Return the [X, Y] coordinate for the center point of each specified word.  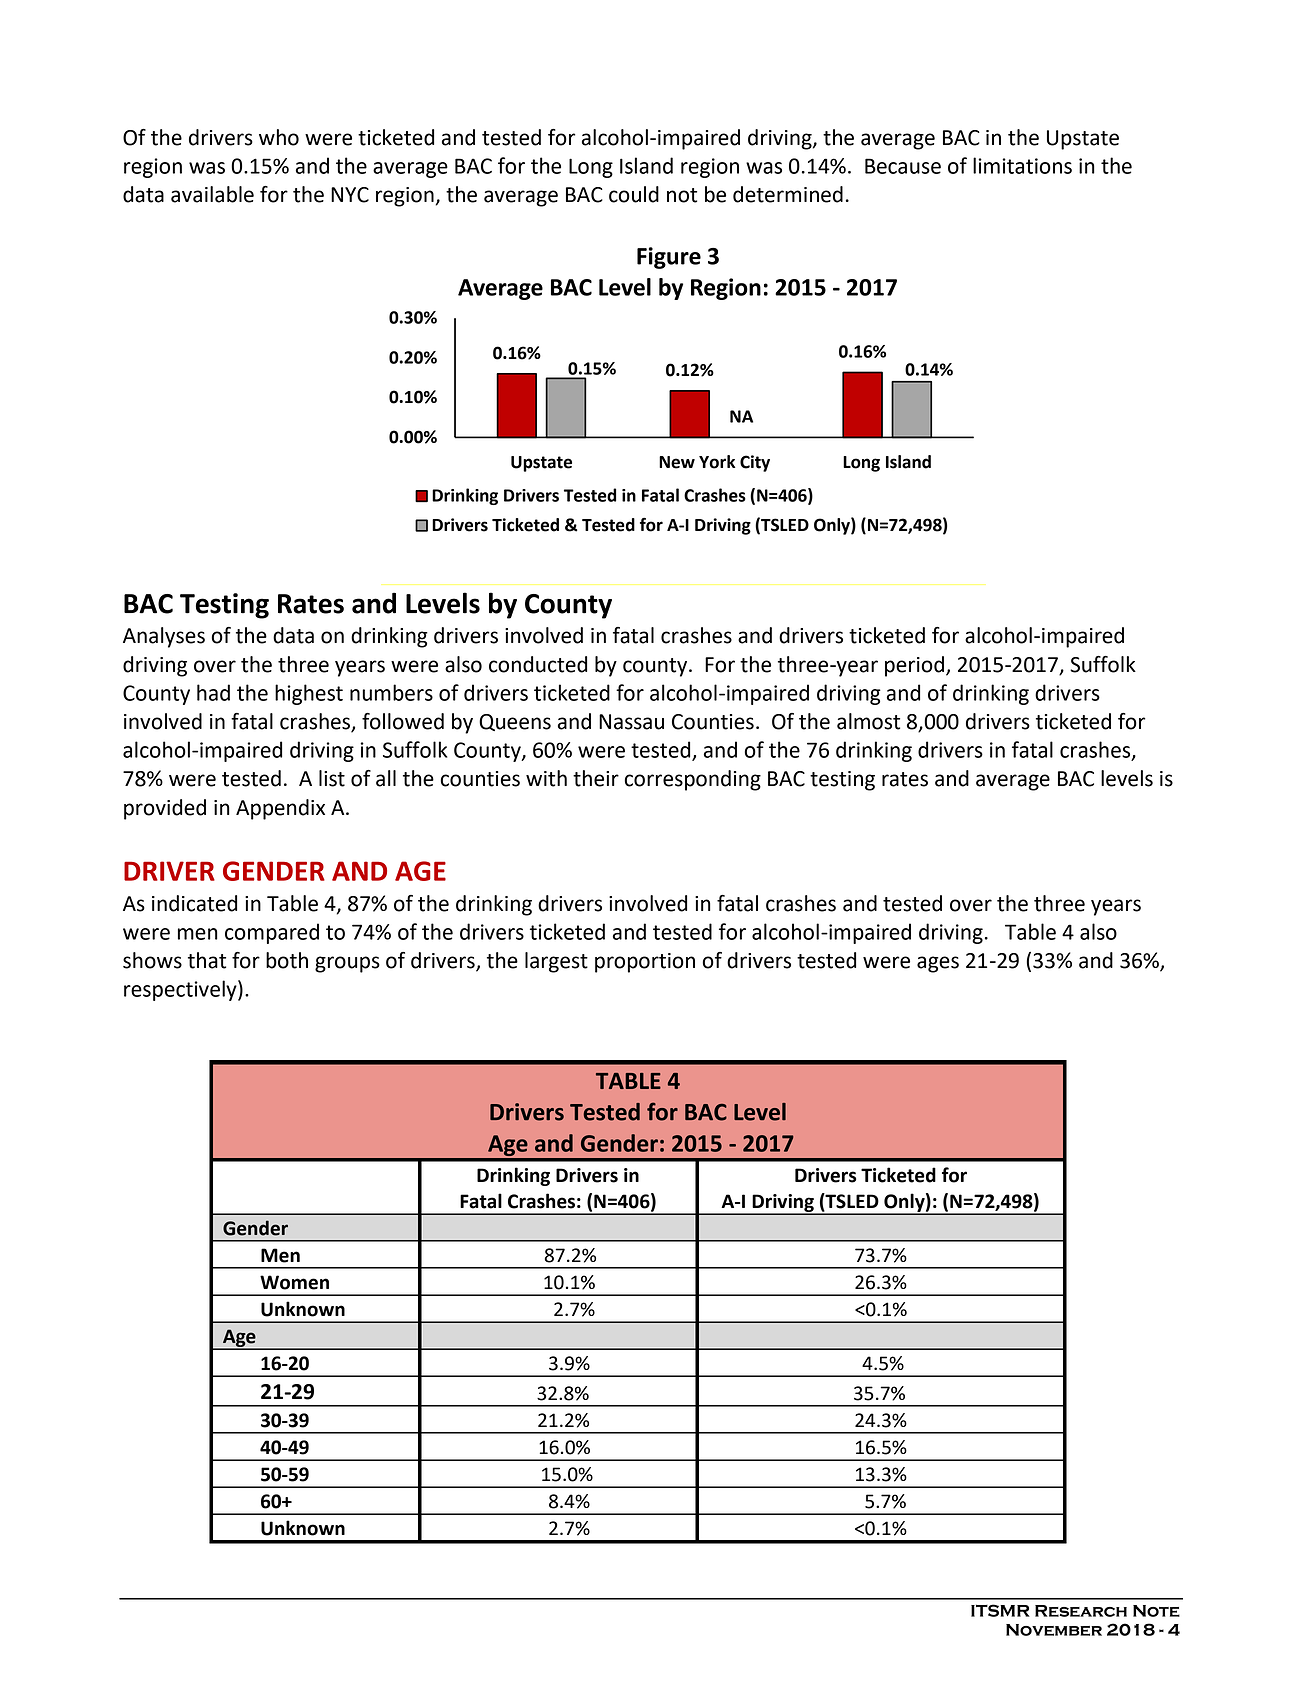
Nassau [631, 722]
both [287, 960]
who [279, 137]
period [916, 666]
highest [309, 694]
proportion [645, 963]
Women [294, 1282]
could [634, 194]
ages [938, 964]
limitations [1022, 165]
